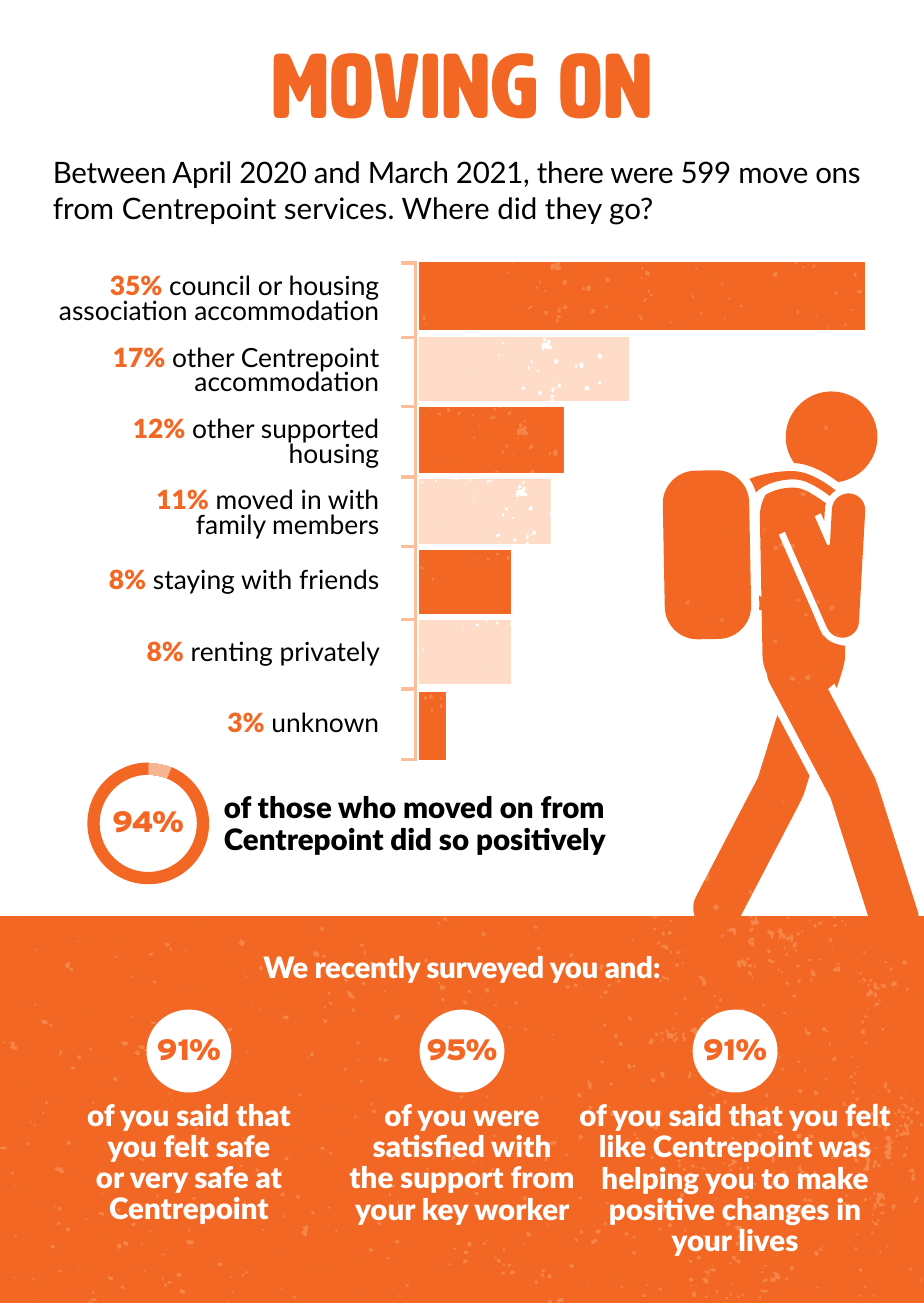  What do you see at coordinates (326, 524) in the screenshot?
I see `members` at bounding box center [326, 524].
